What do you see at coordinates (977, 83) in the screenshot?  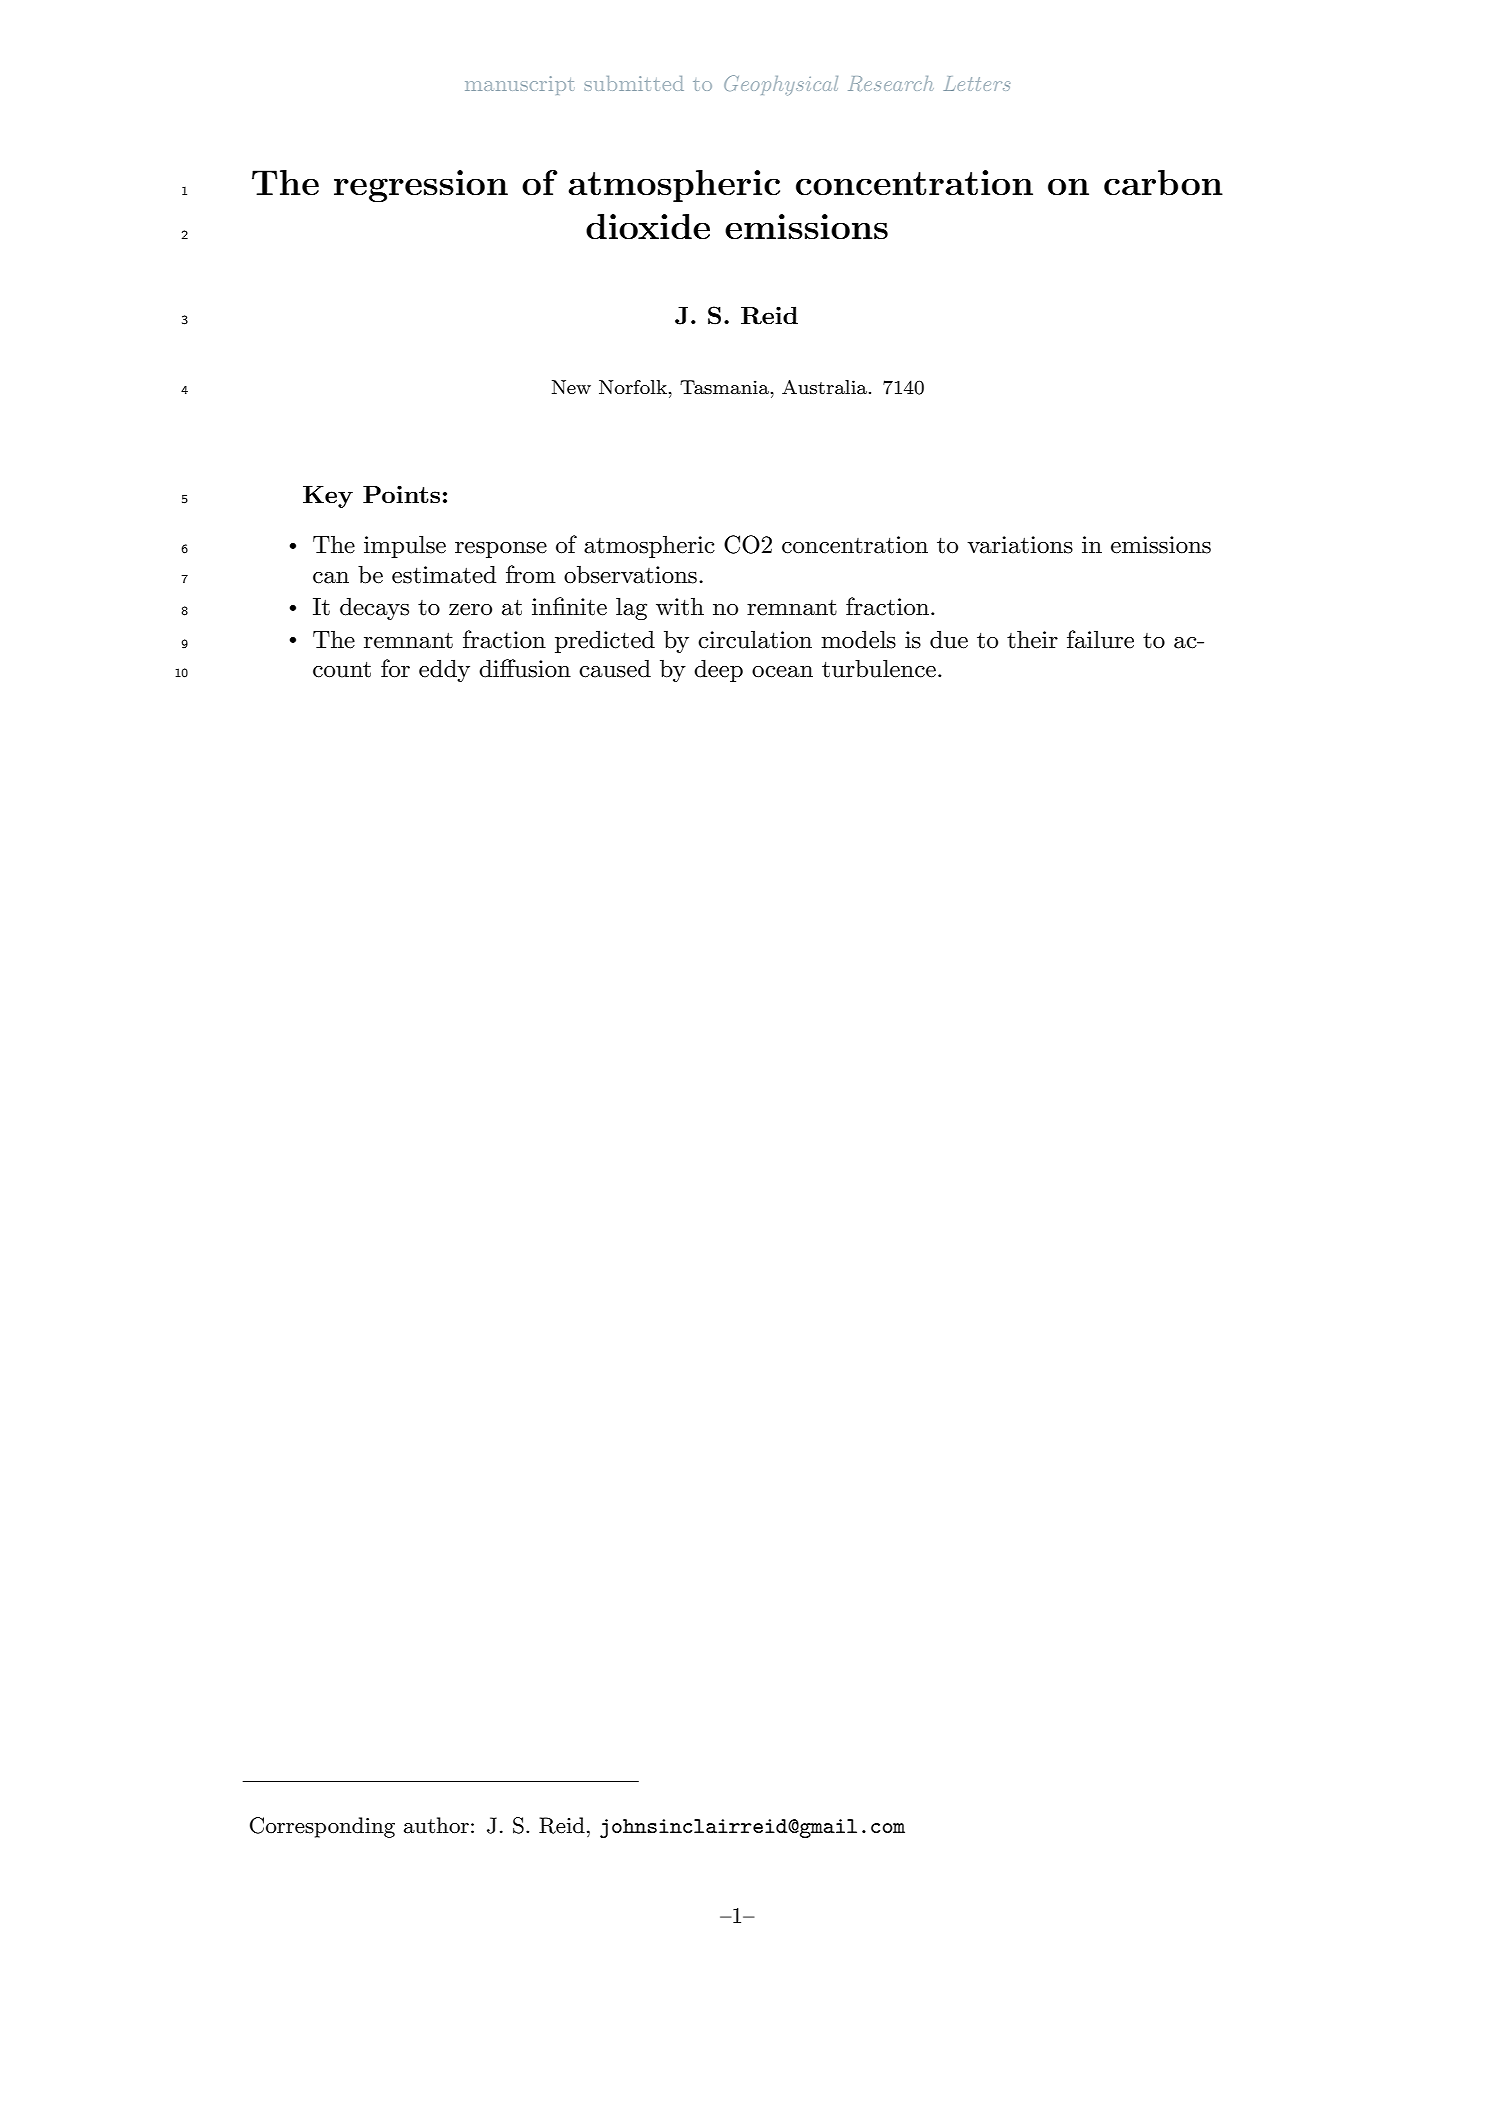 I see `Letters` at bounding box center [977, 83].
